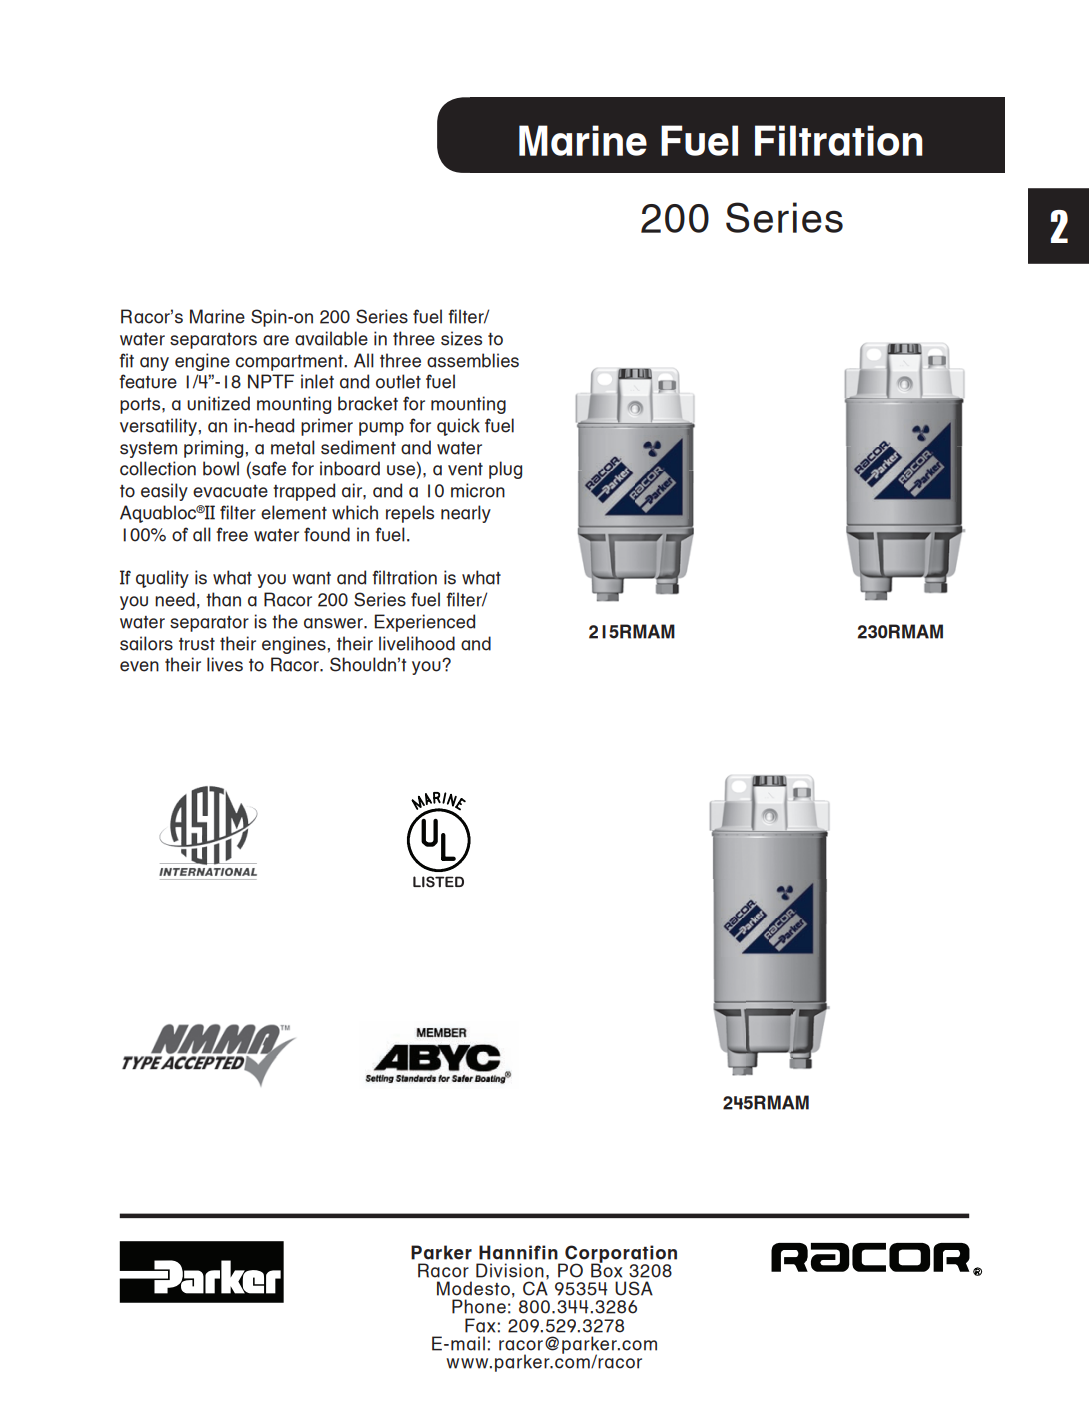 The image size is (1089, 1415). Describe the element at coordinates (425, 623) in the screenshot. I see `Experienced` at that location.
